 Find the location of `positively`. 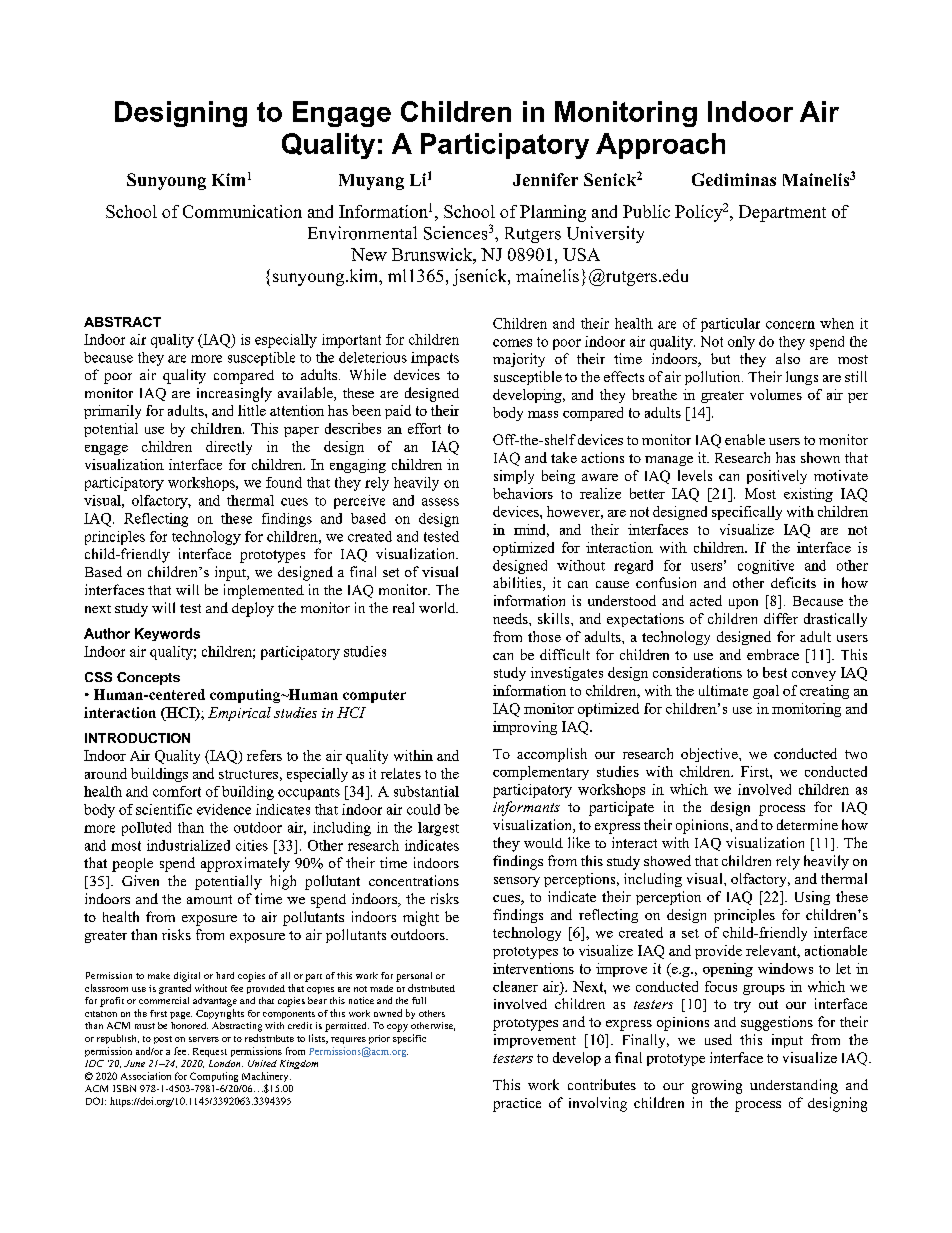

positively is located at coordinates (777, 477).
